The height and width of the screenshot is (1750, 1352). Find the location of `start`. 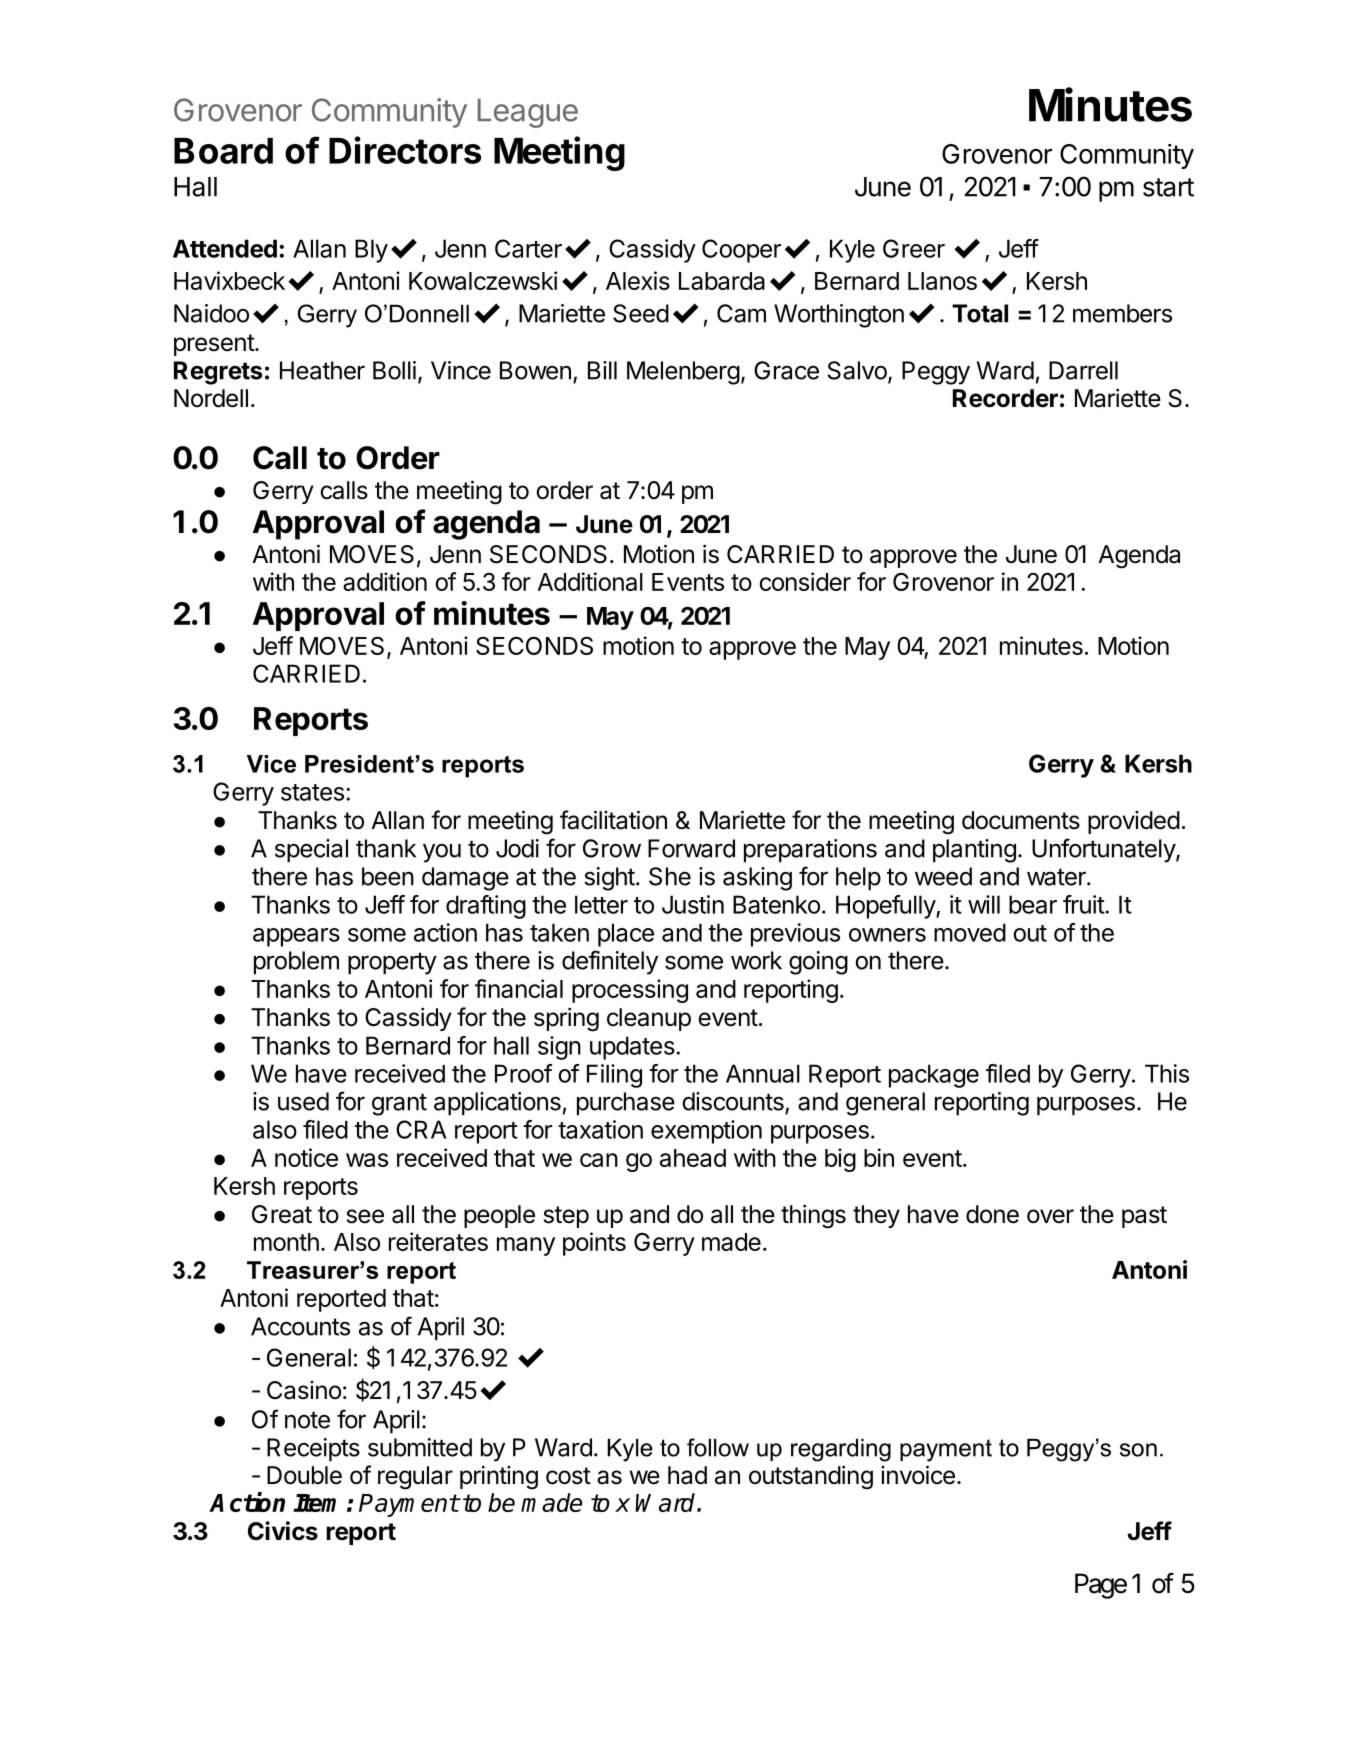

start is located at coordinates (1168, 187).
